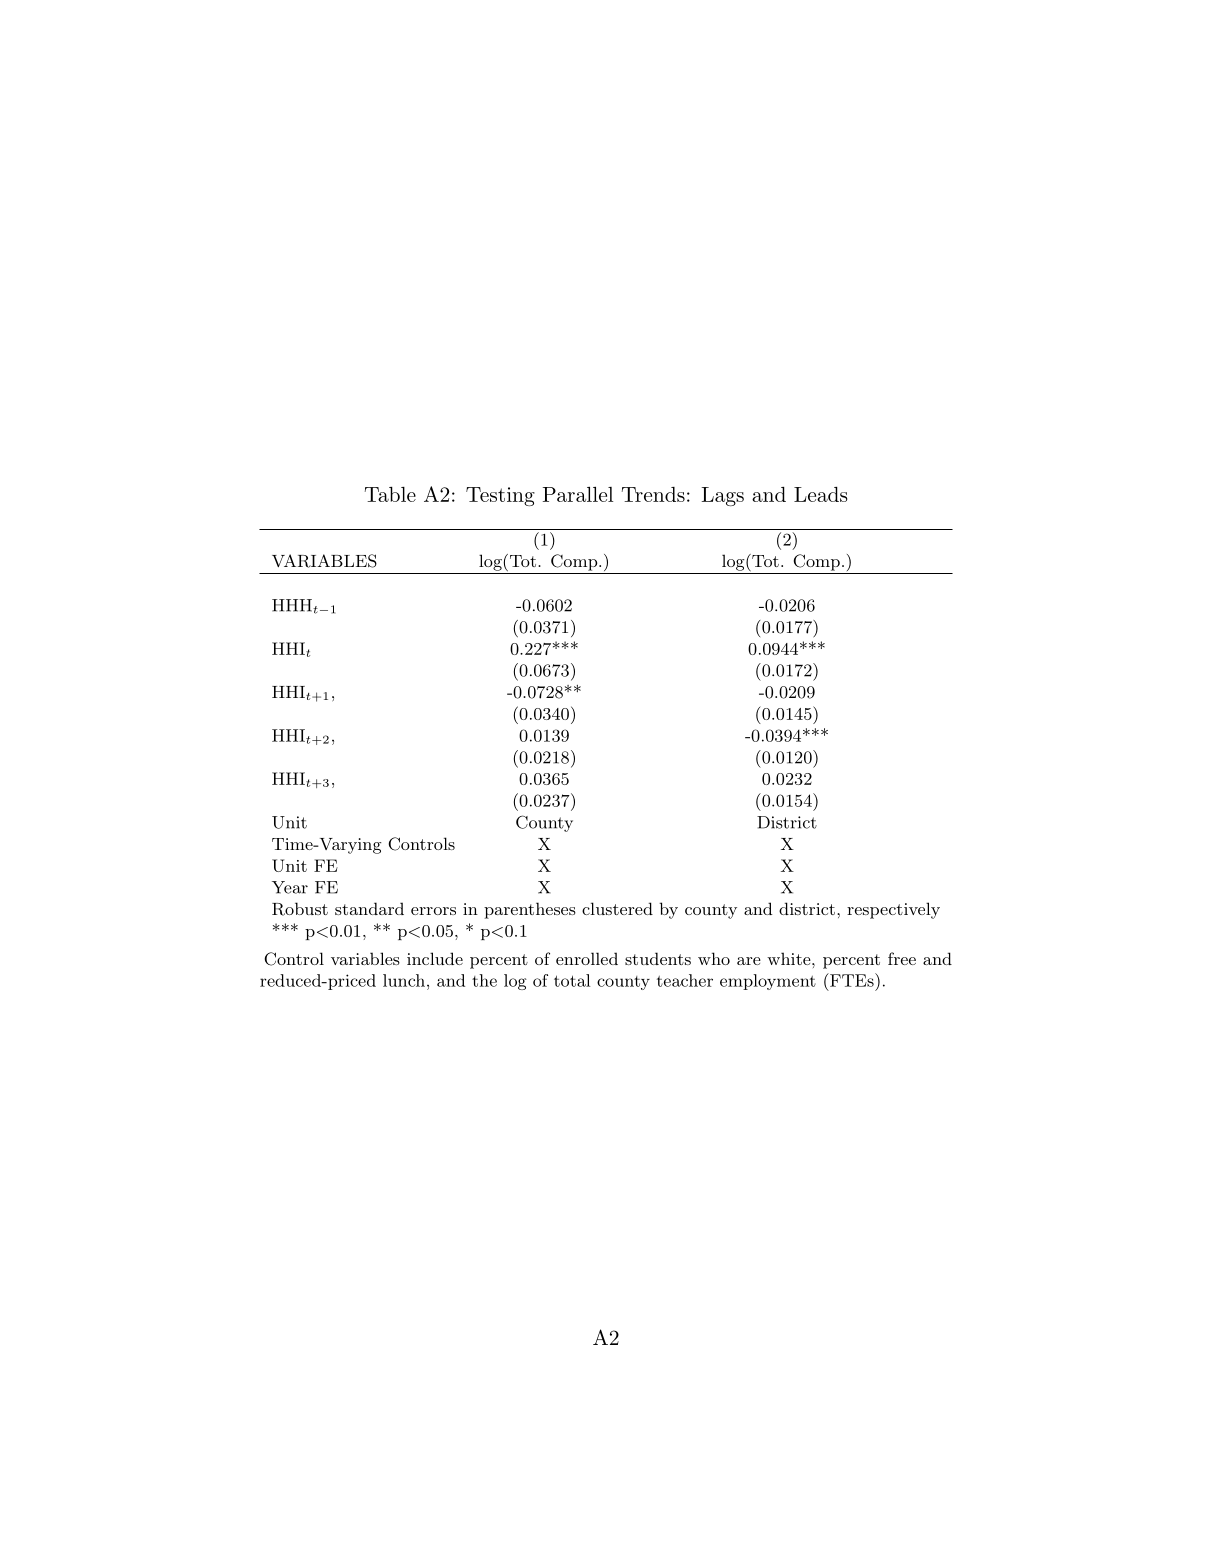 The image size is (1212, 1568). I want to click on Leads, so click(820, 494).
